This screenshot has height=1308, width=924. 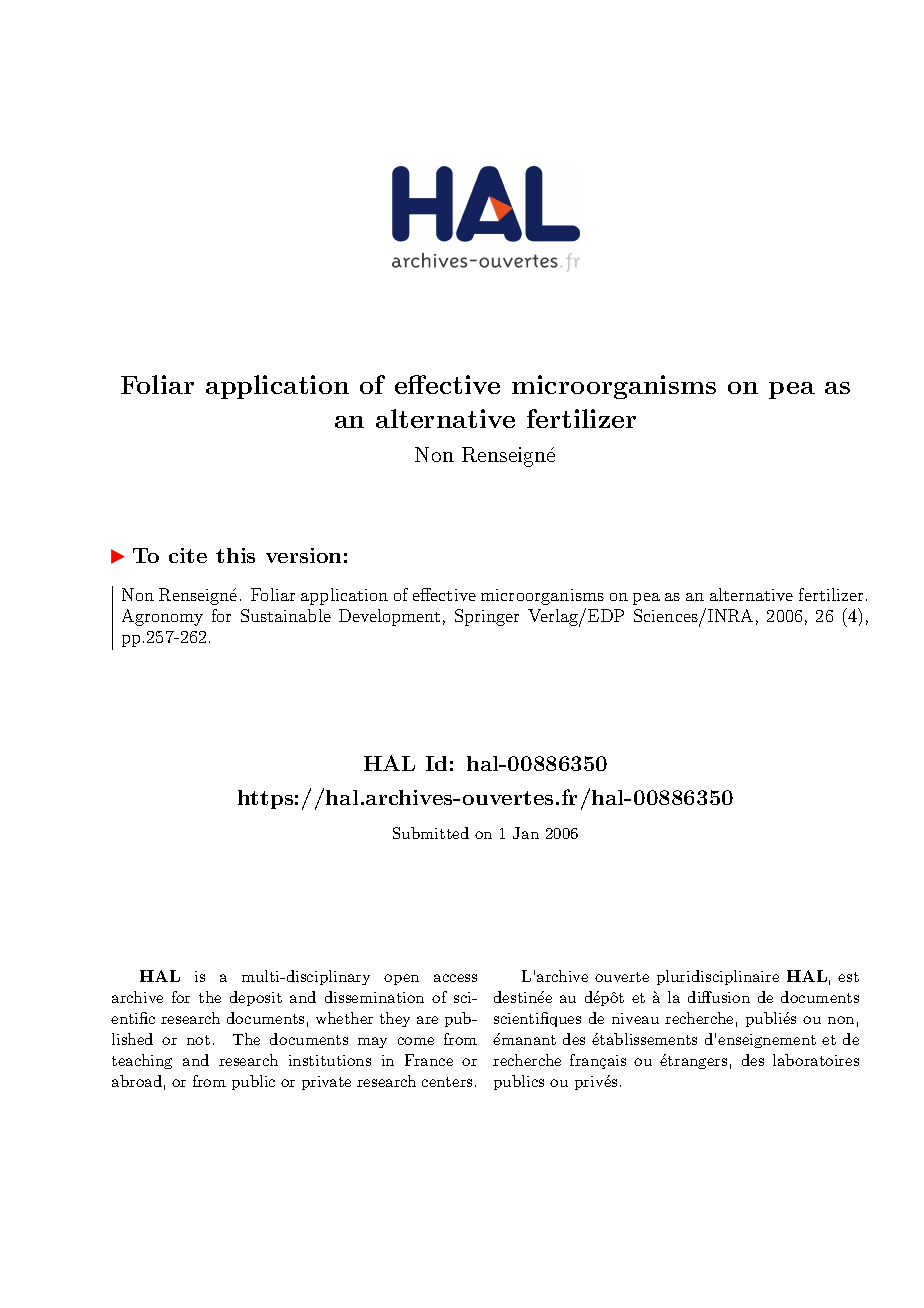 What do you see at coordinates (416, 1041) in the screenshot?
I see `come` at bounding box center [416, 1041].
